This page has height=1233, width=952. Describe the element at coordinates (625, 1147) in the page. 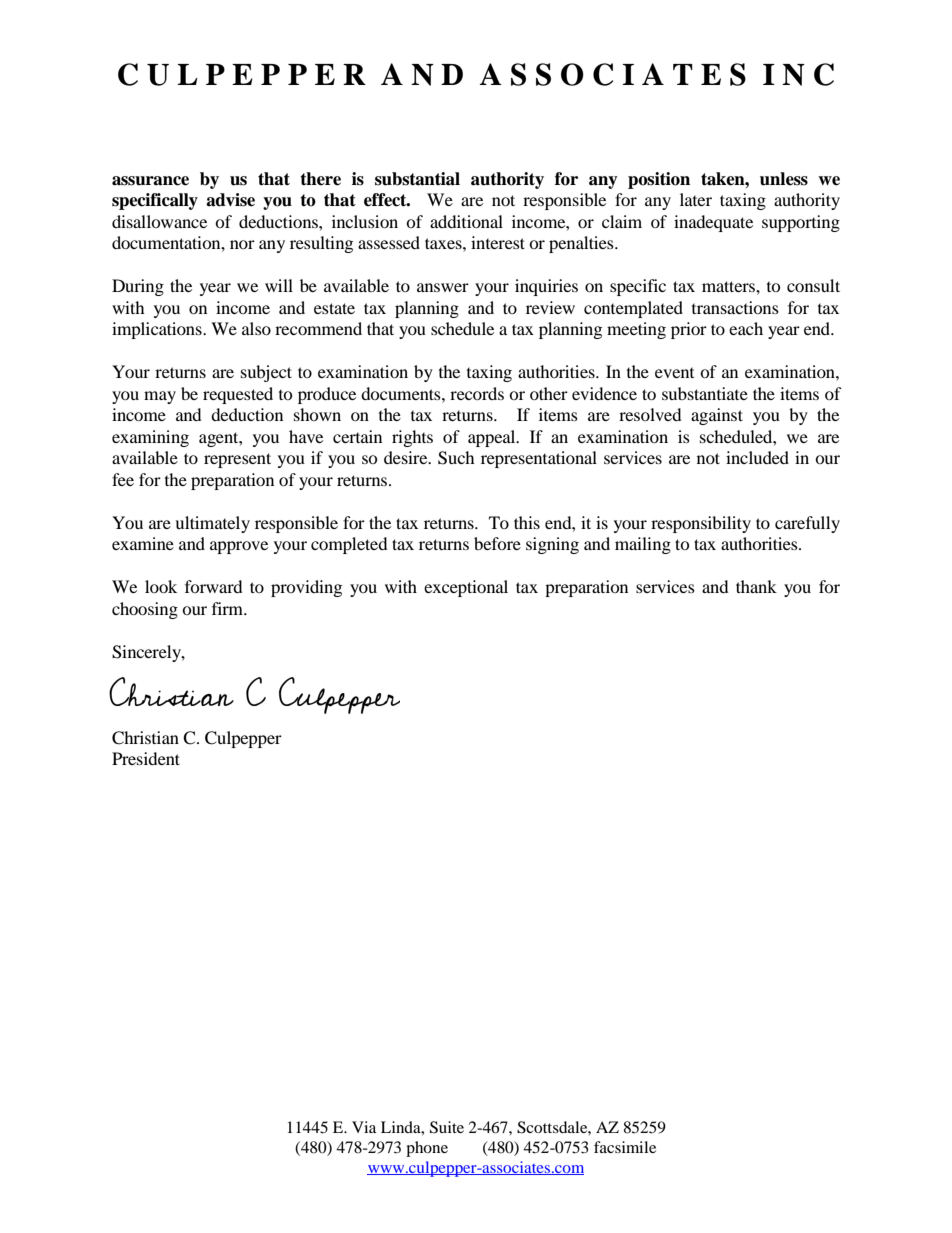

I see `facsimile` at that location.
